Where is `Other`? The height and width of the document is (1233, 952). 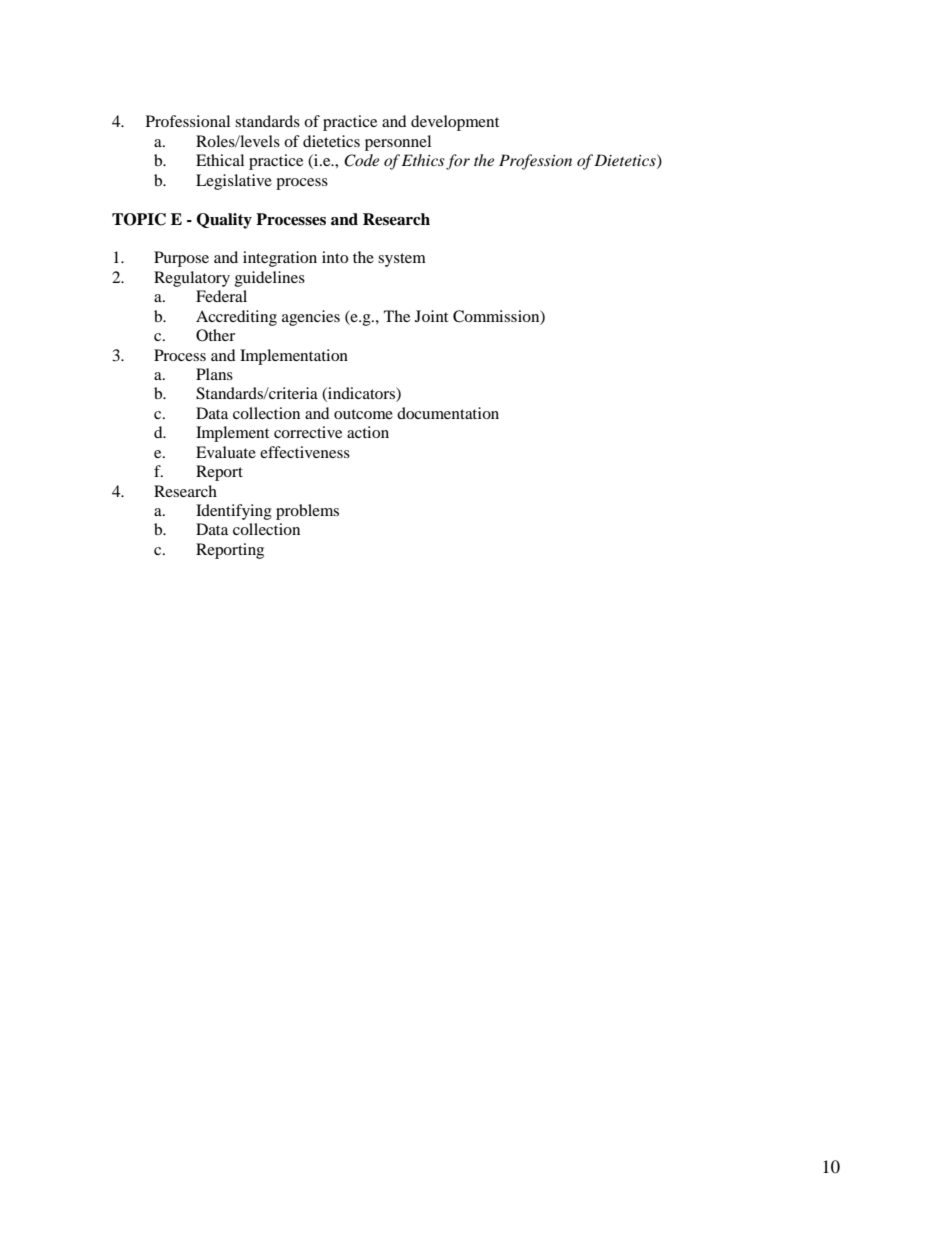
Other is located at coordinates (215, 335).
